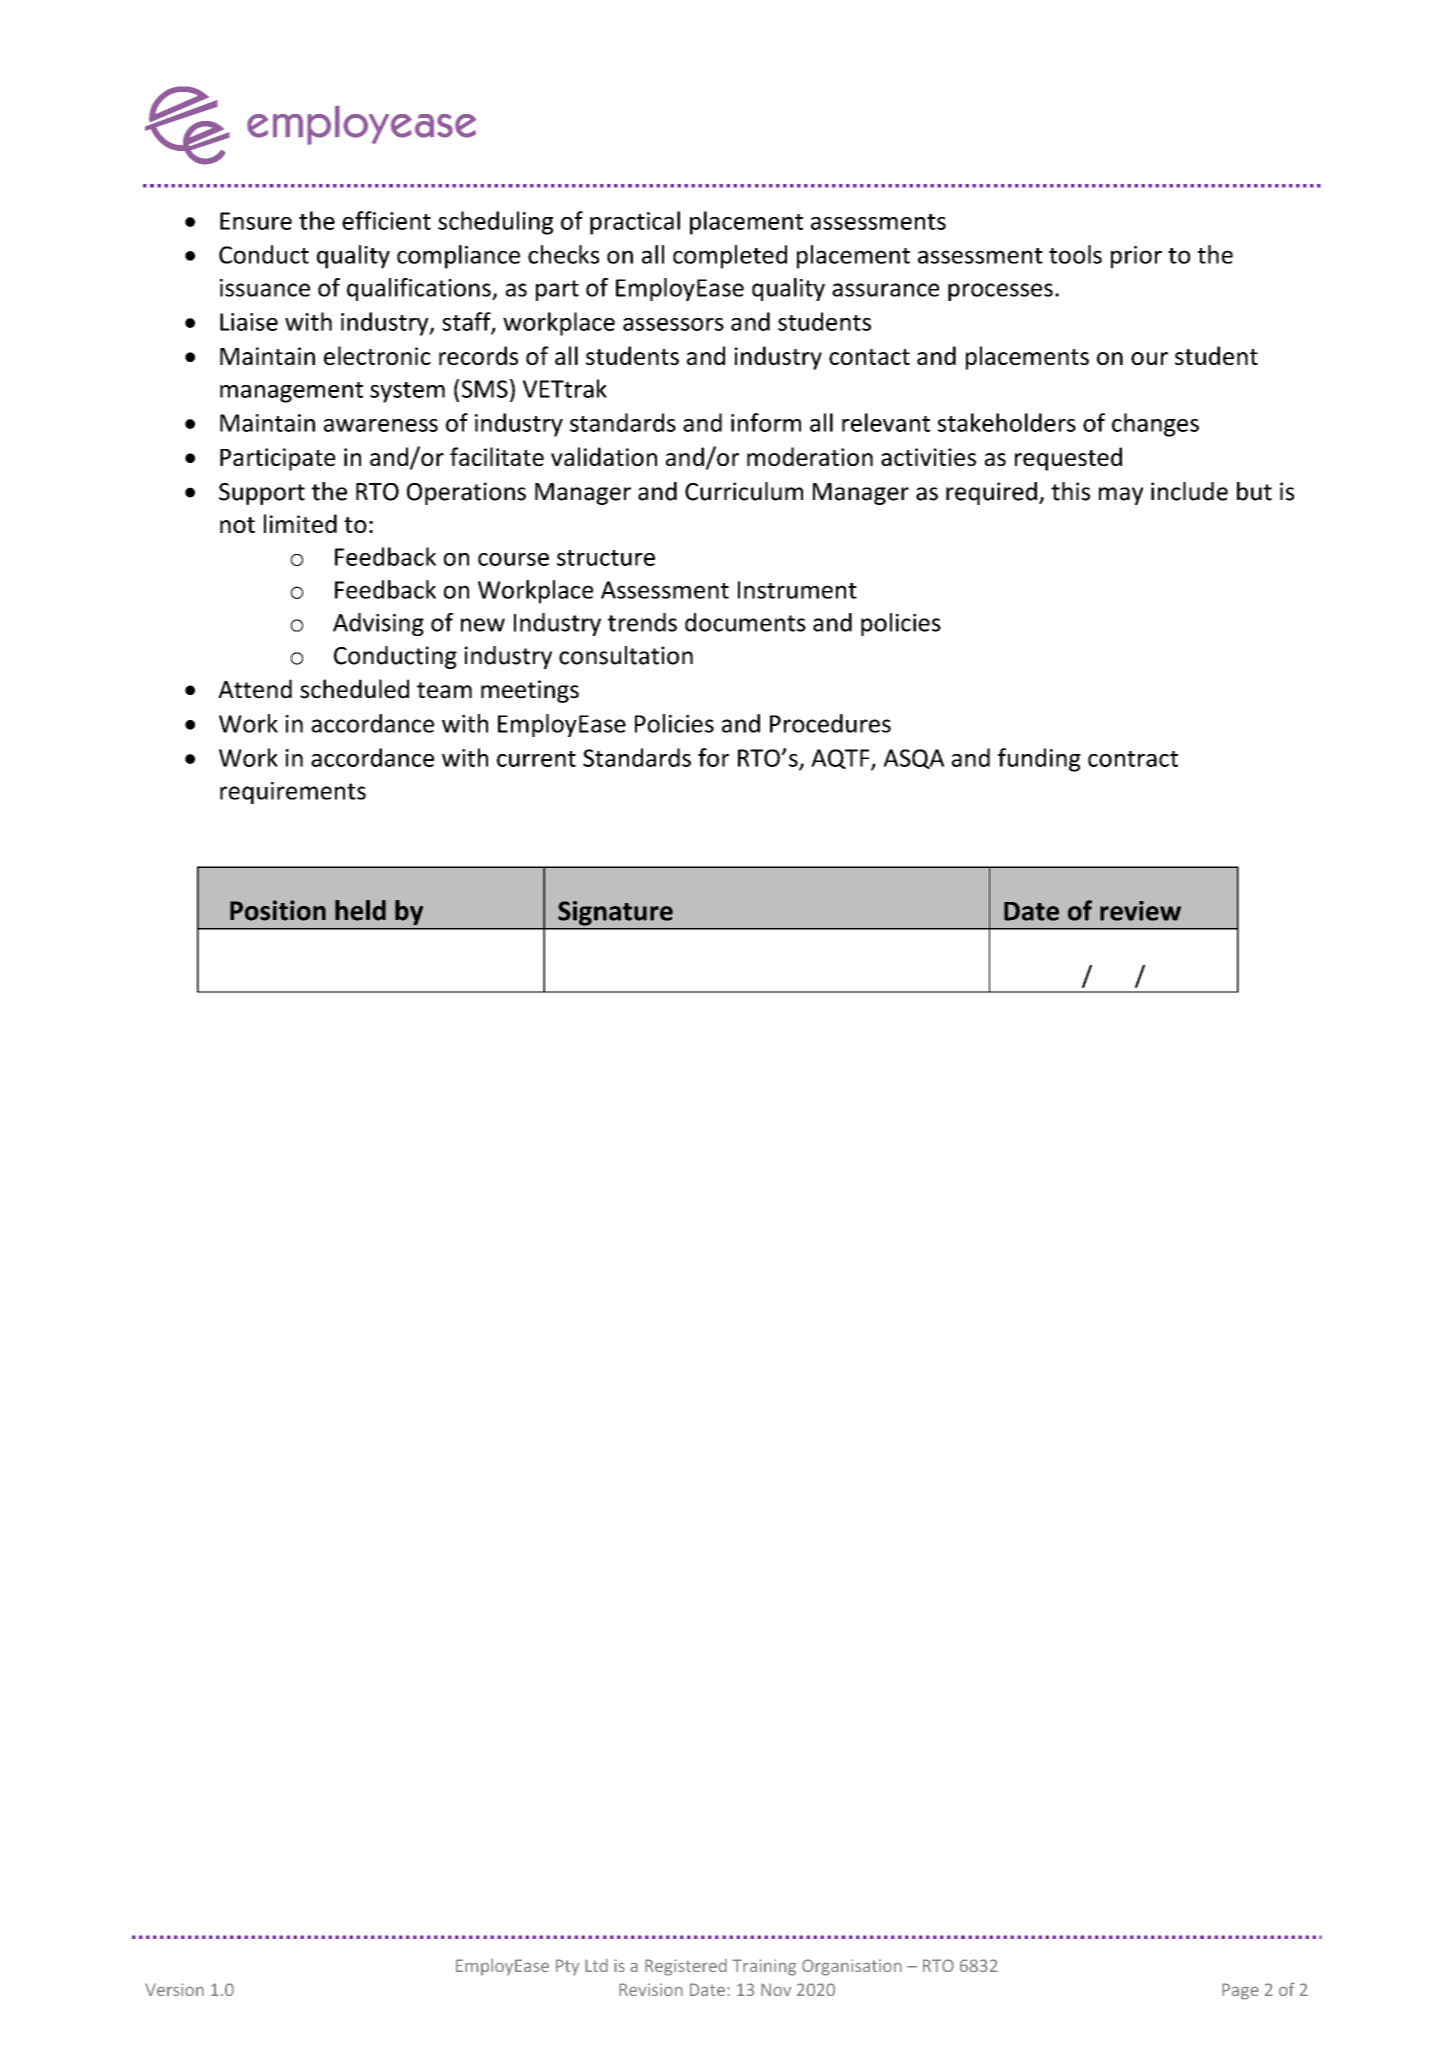  I want to click on Advising, so click(378, 624).
